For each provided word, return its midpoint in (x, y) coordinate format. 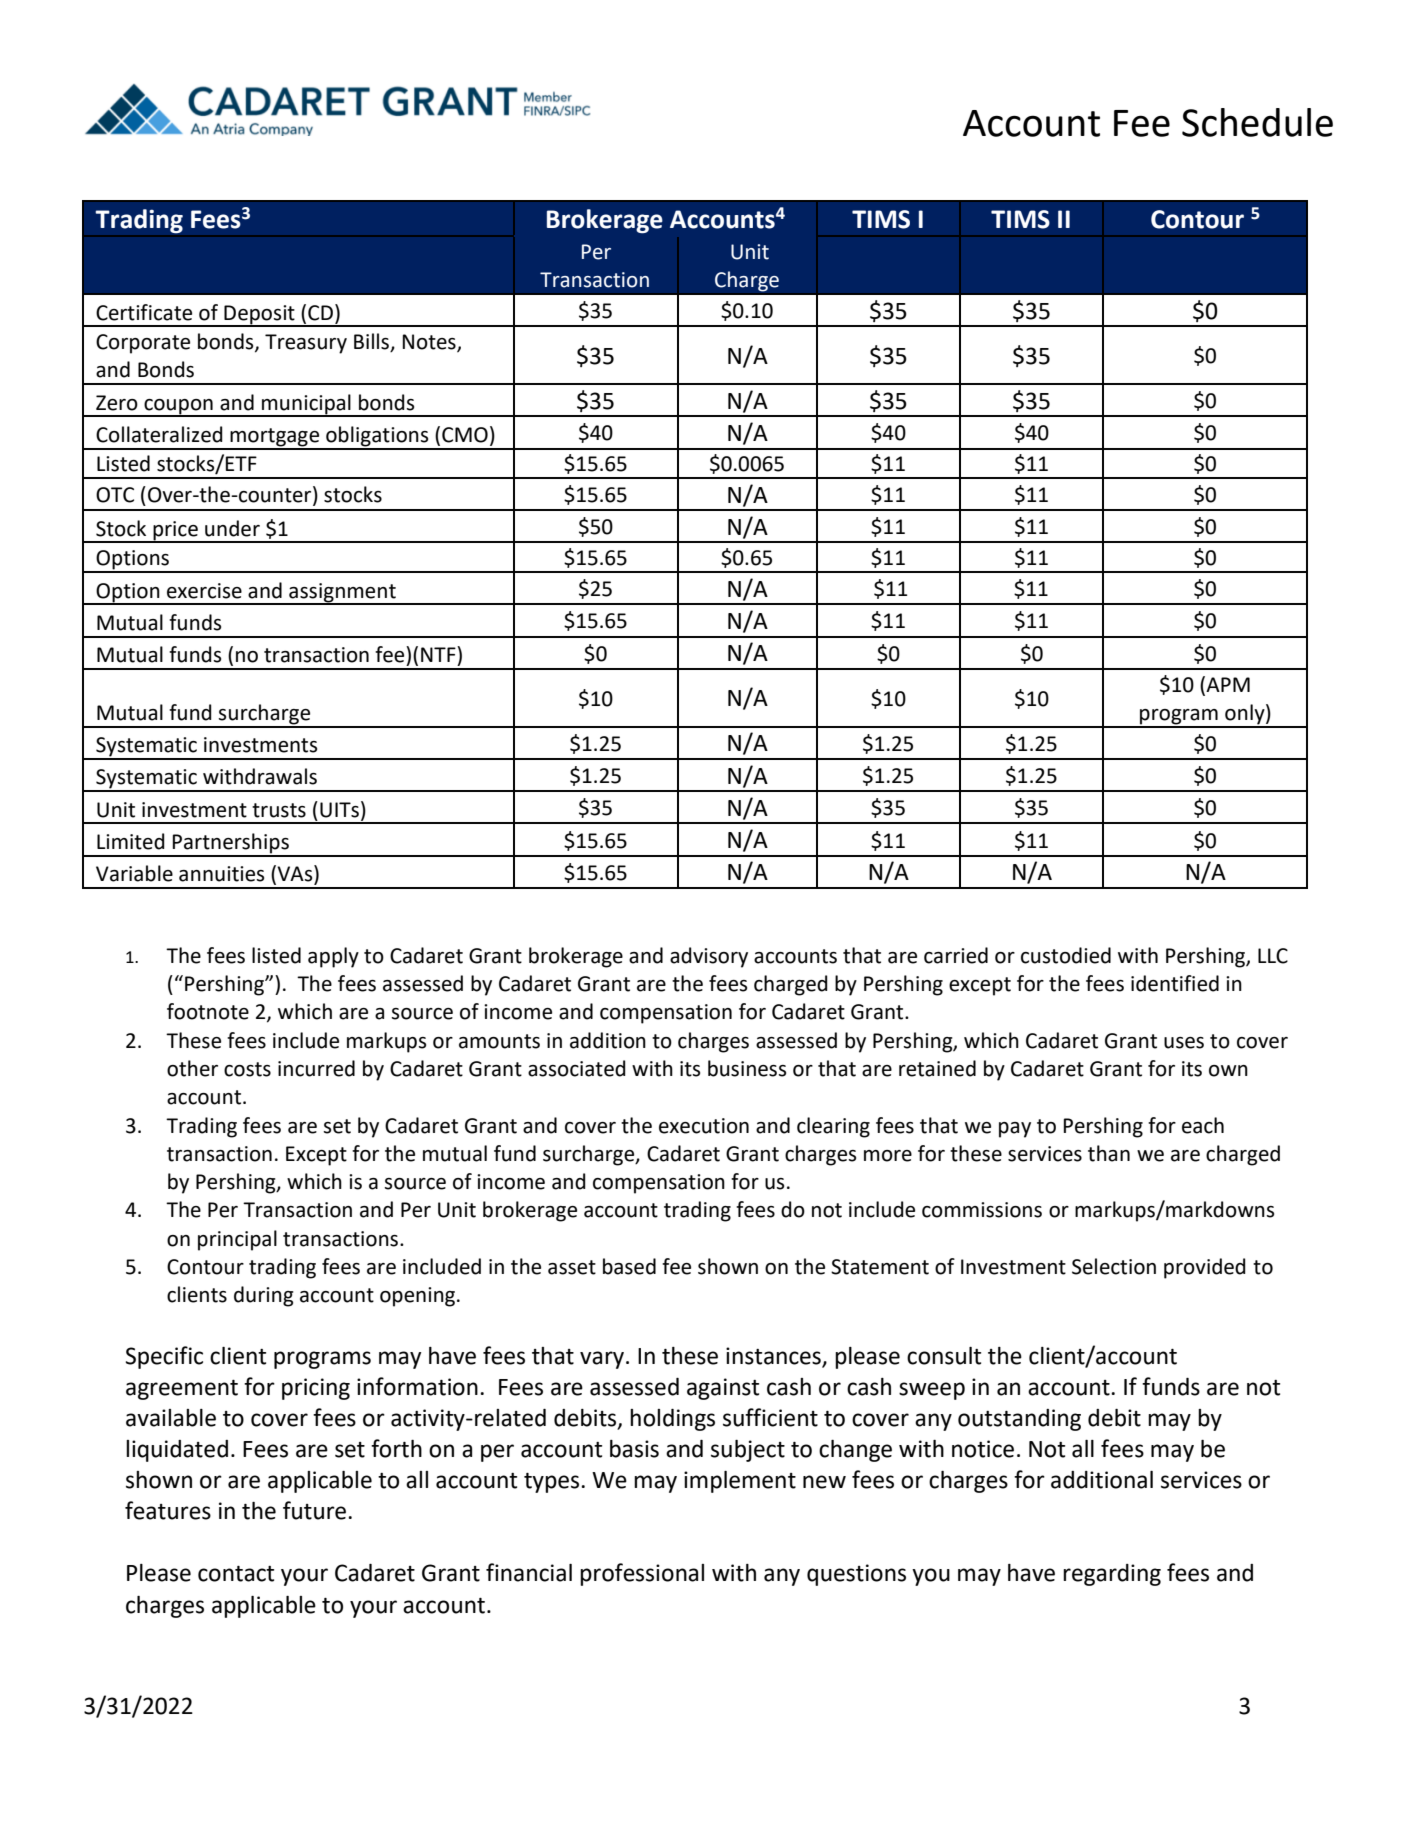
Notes (430, 343)
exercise (204, 591)
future (314, 1510)
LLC (1273, 956)
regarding (1112, 1575)
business (747, 1068)
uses (1184, 1043)
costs (247, 1069)
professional (642, 1574)
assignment (342, 593)
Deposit (259, 315)
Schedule (1257, 122)
